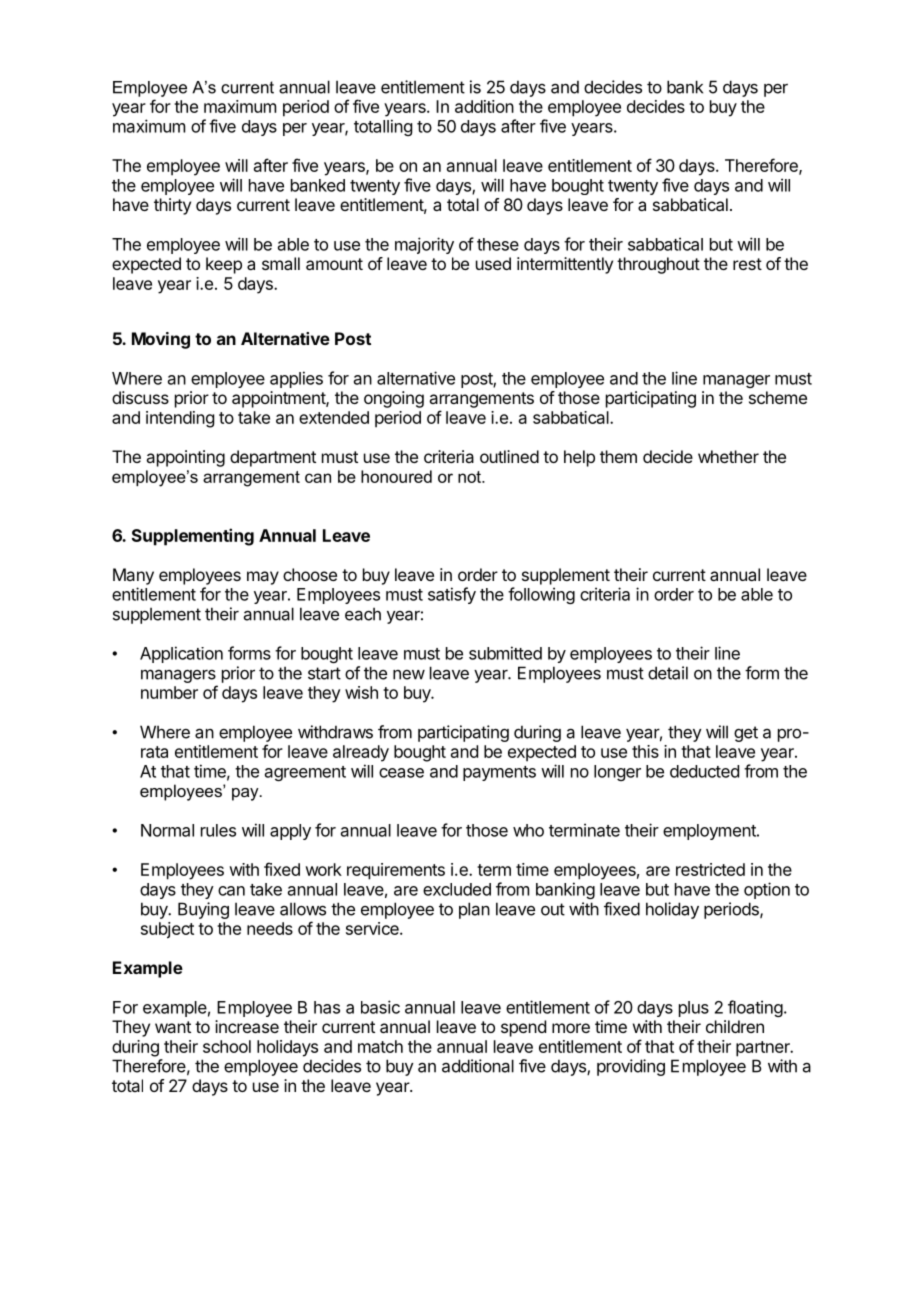 This document has width=924, height=1308. I want to click on children, so click(735, 1026).
